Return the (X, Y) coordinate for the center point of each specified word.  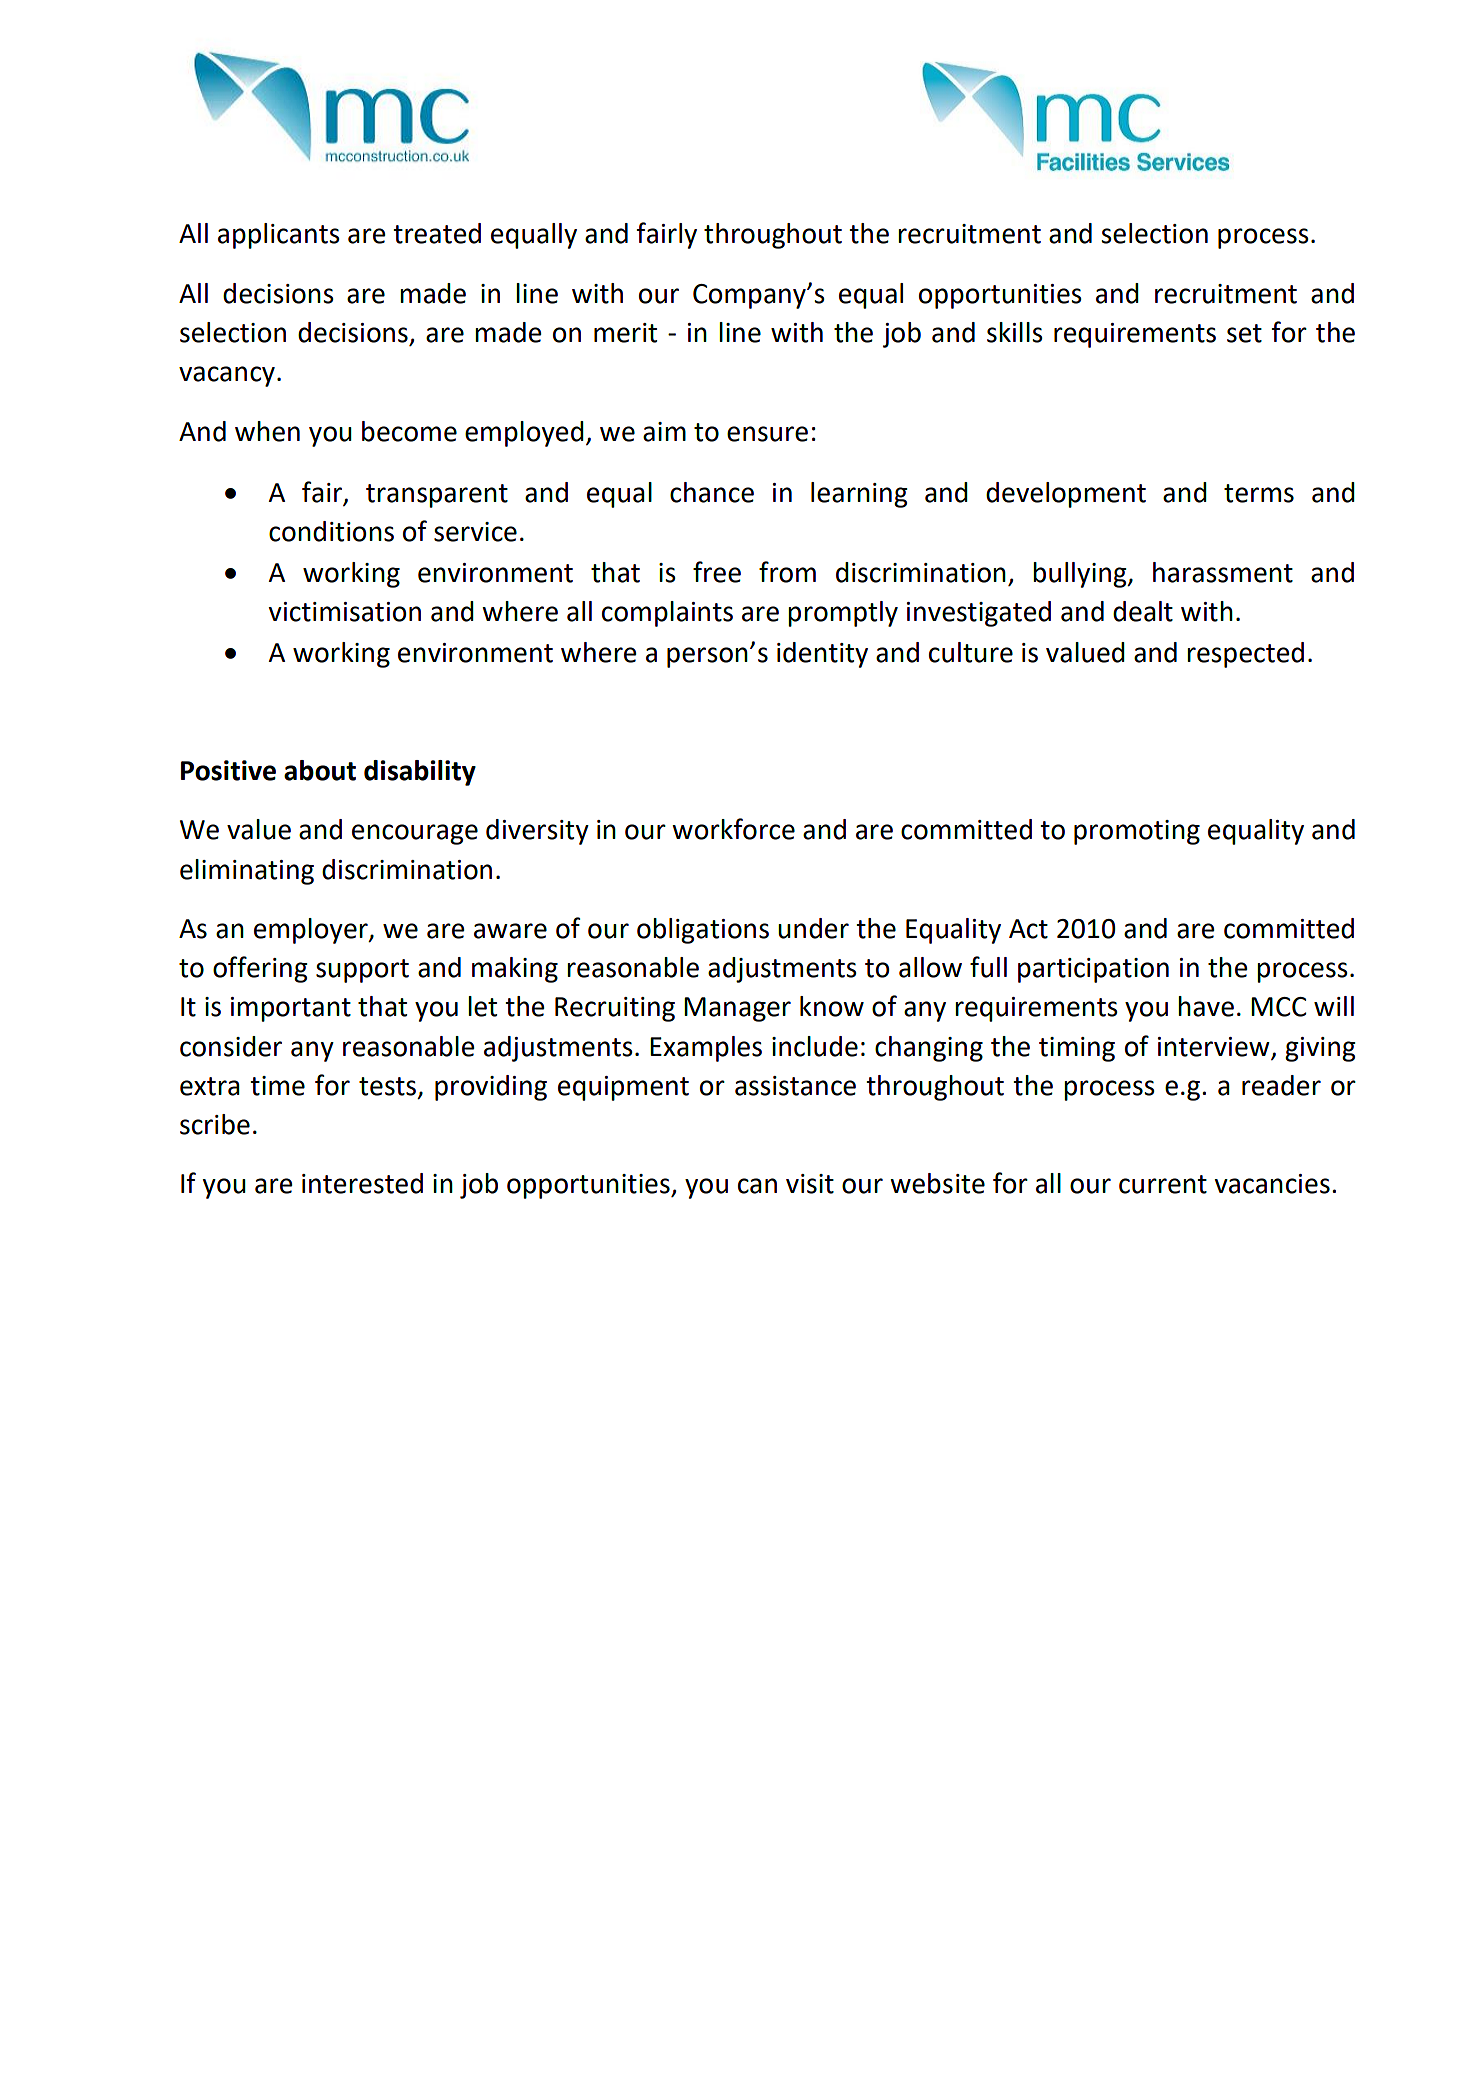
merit (625, 333)
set (1244, 333)
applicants (279, 236)
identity (822, 655)
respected (1245, 655)
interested (362, 1183)
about (320, 770)
